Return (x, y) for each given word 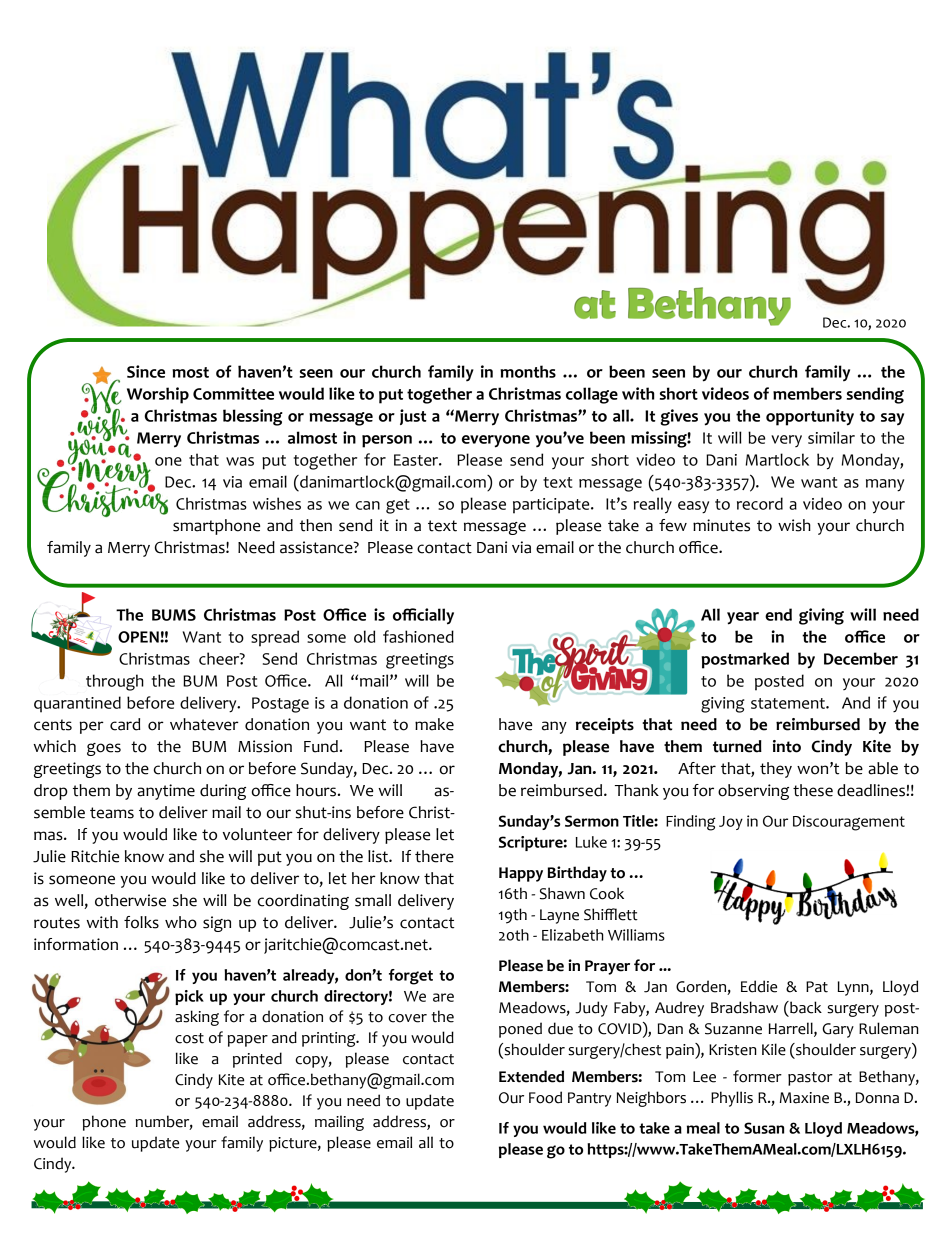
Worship (158, 395)
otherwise (130, 900)
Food (545, 1097)
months (528, 371)
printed (257, 1060)
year (743, 618)
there (434, 856)
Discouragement (849, 823)
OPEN (139, 637)
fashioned (418, 636)
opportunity (810, 417)
